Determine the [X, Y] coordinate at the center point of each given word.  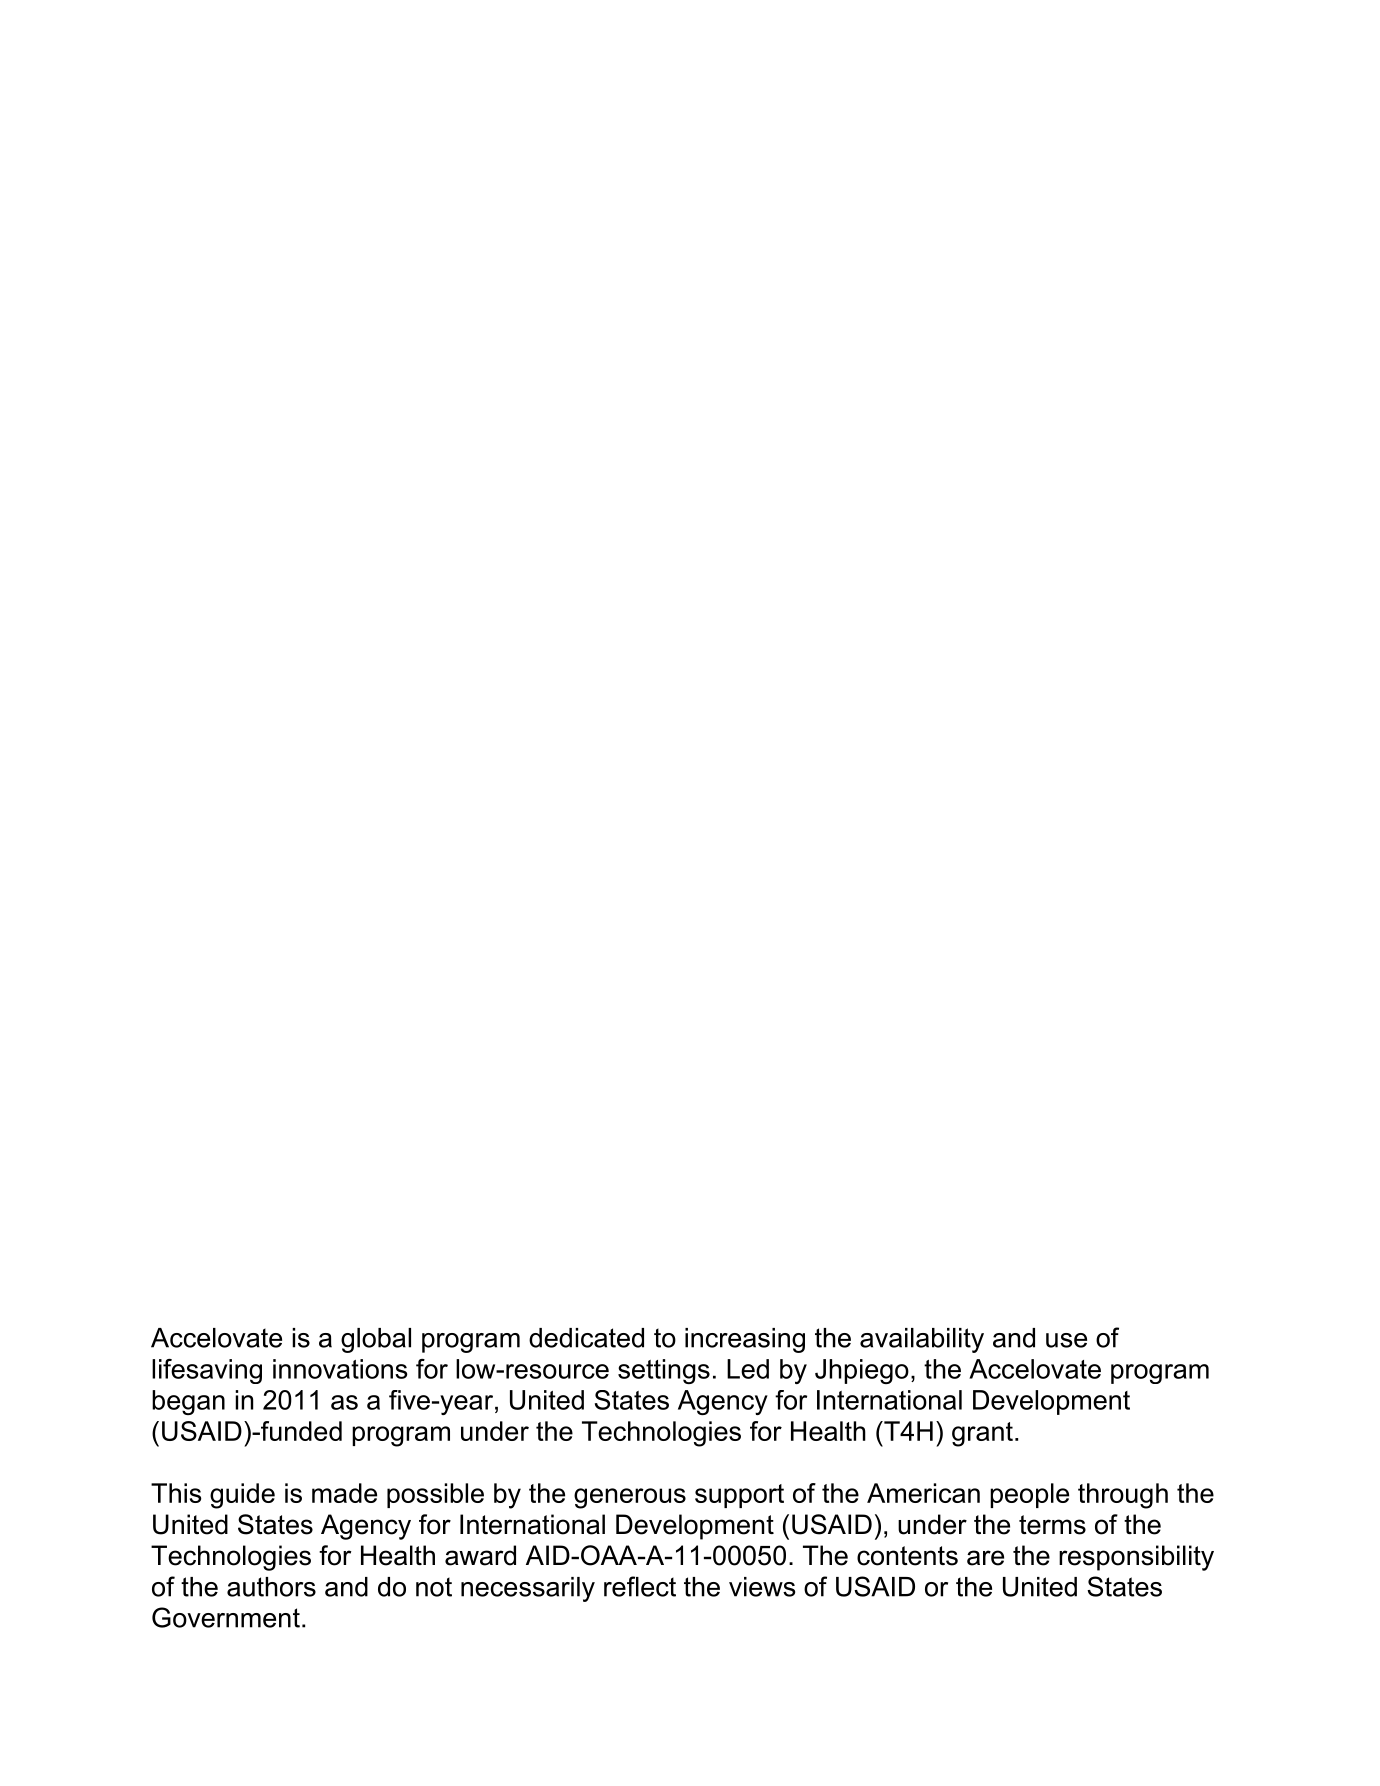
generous [630, 1498]
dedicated [586, 1338]
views [762, 1587]
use [1066, 1340]
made [344, 1493]
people [1029, 1495]
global [376, 1340]
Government [226, 1617]
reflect [640, 1586]
